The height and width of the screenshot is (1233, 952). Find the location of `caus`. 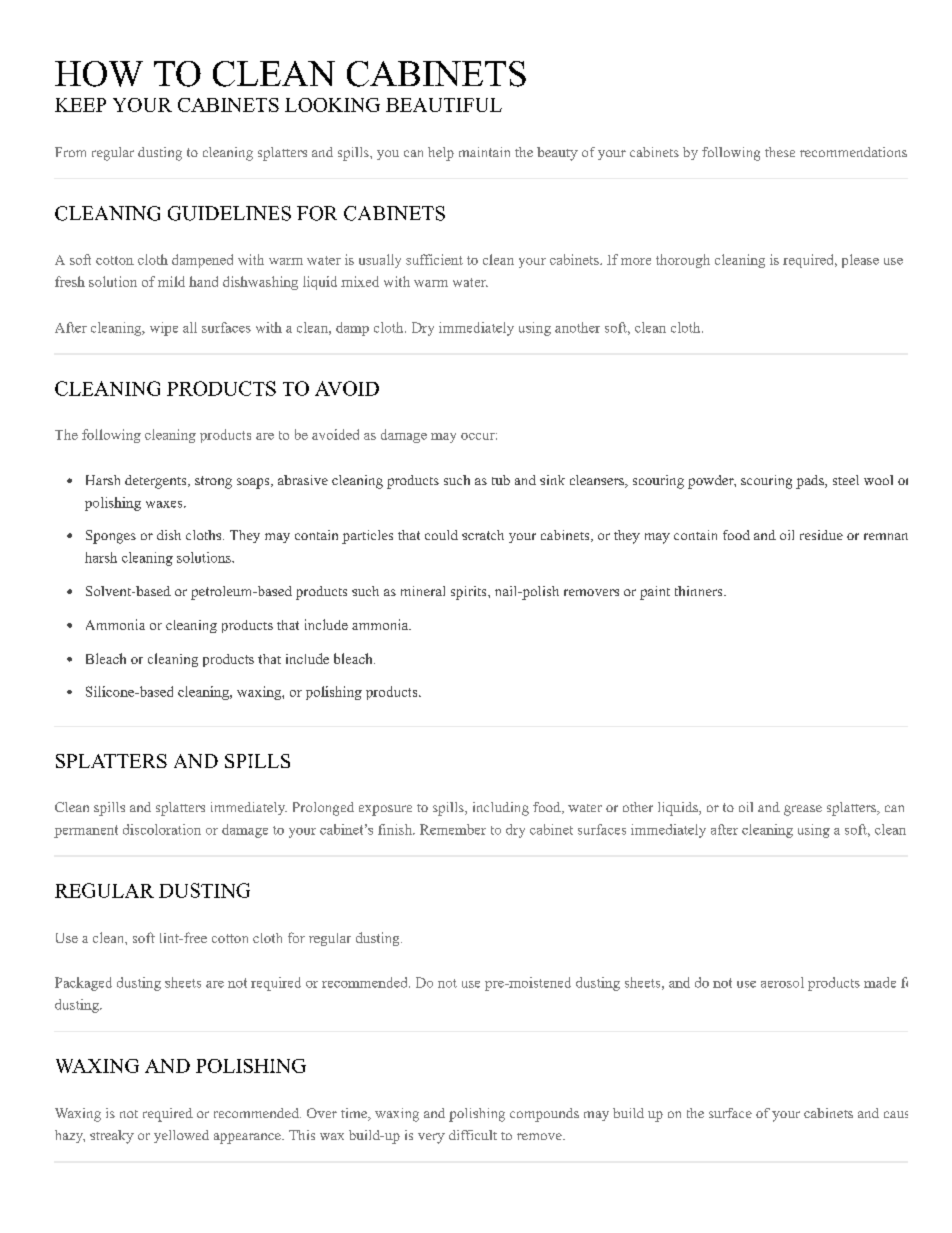

caus is located at coordinates (896, 1114).
